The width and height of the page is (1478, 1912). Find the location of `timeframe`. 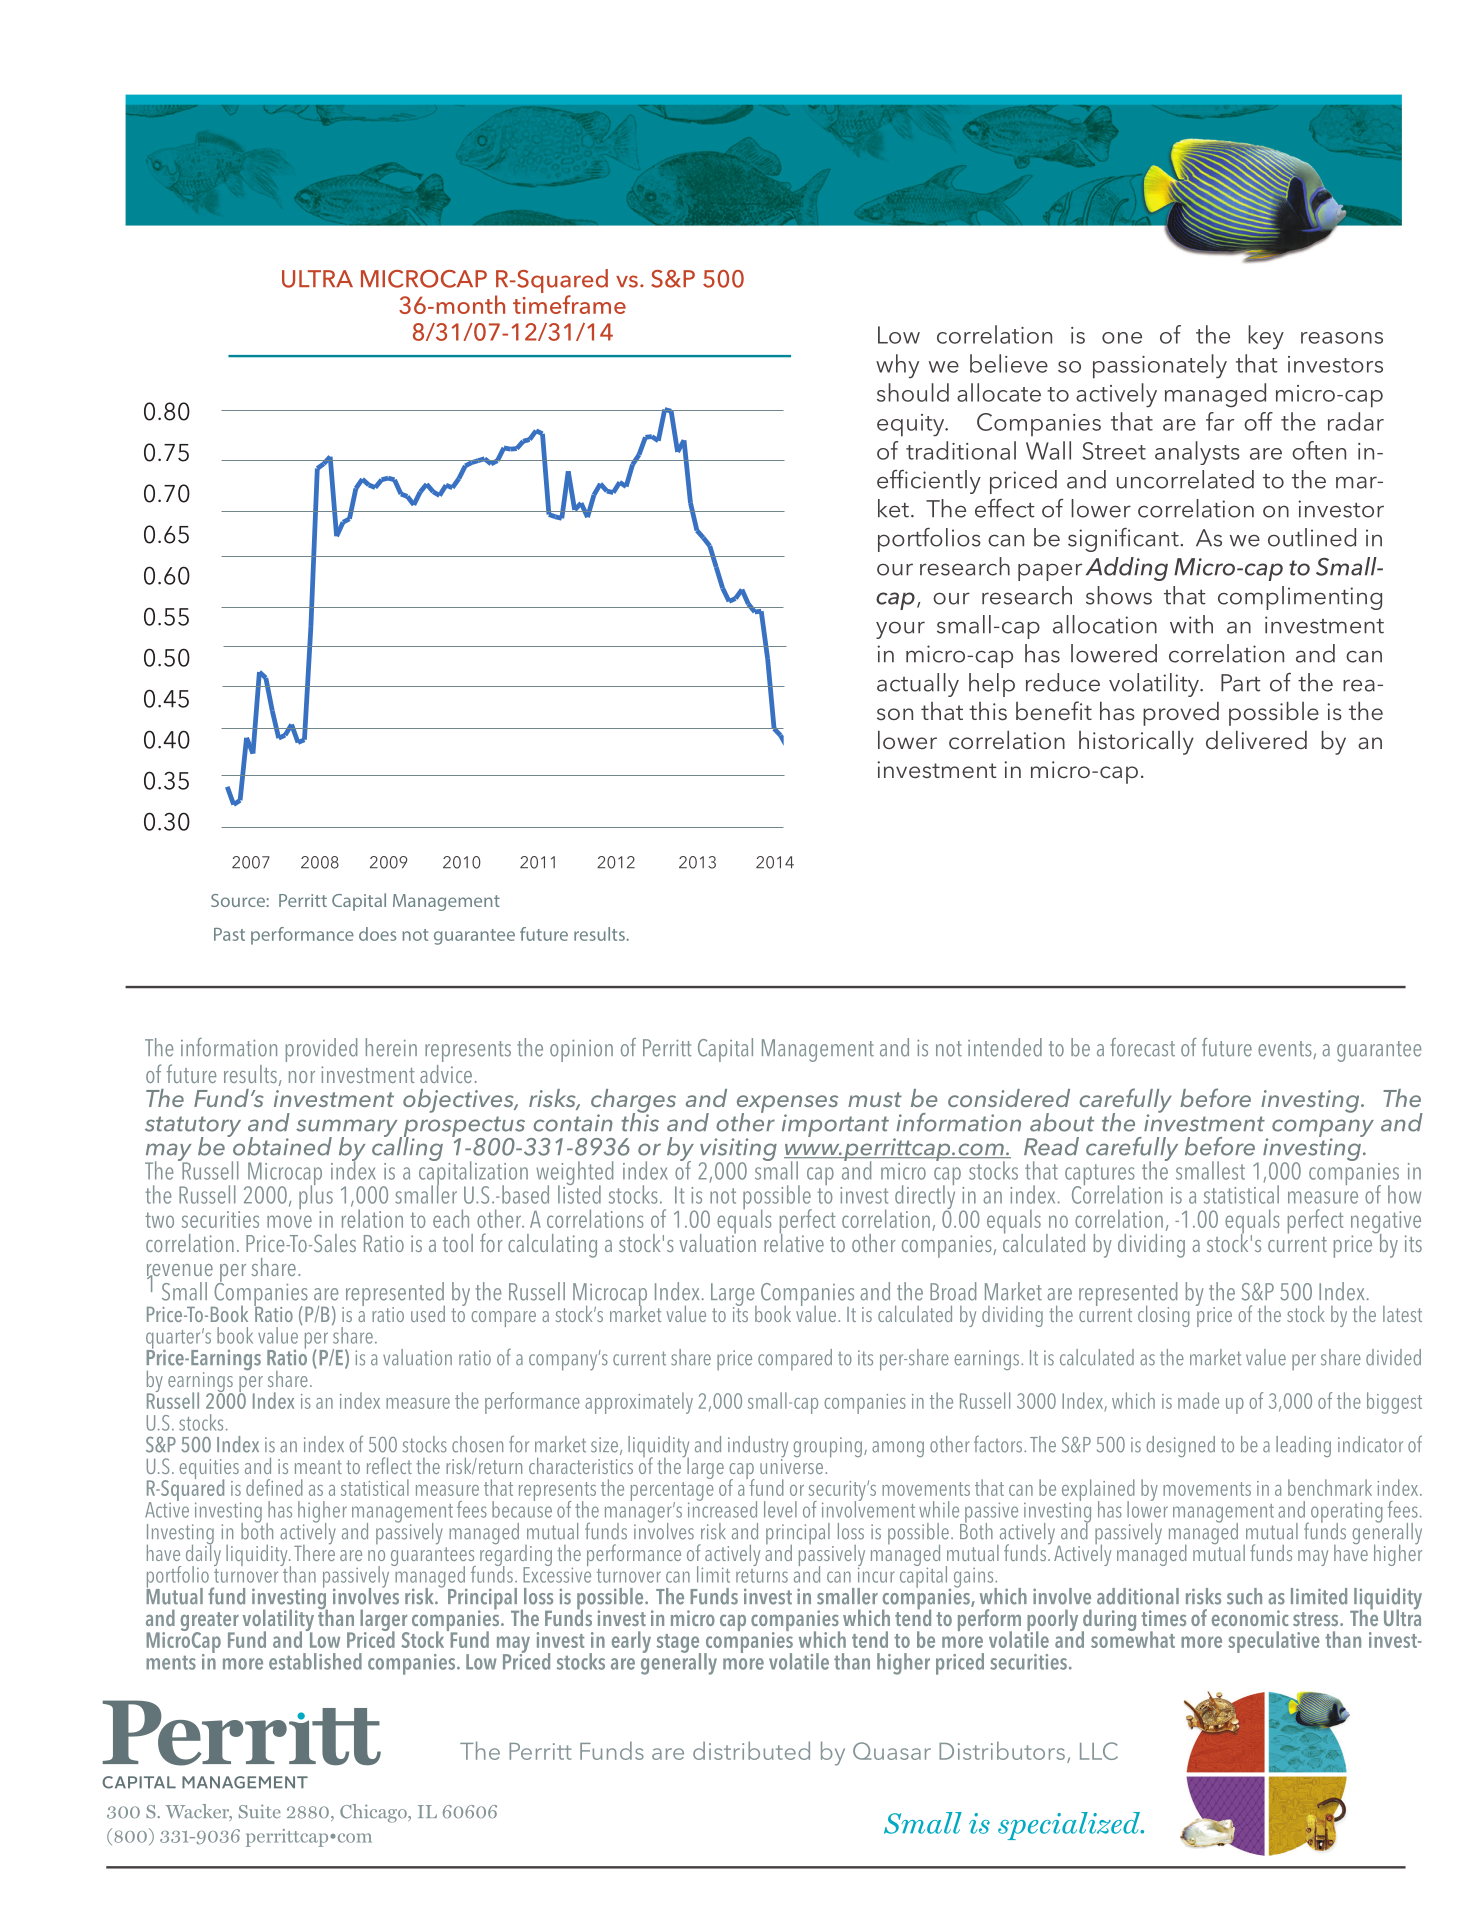

timeframe is located at coordinates (569, 304).
